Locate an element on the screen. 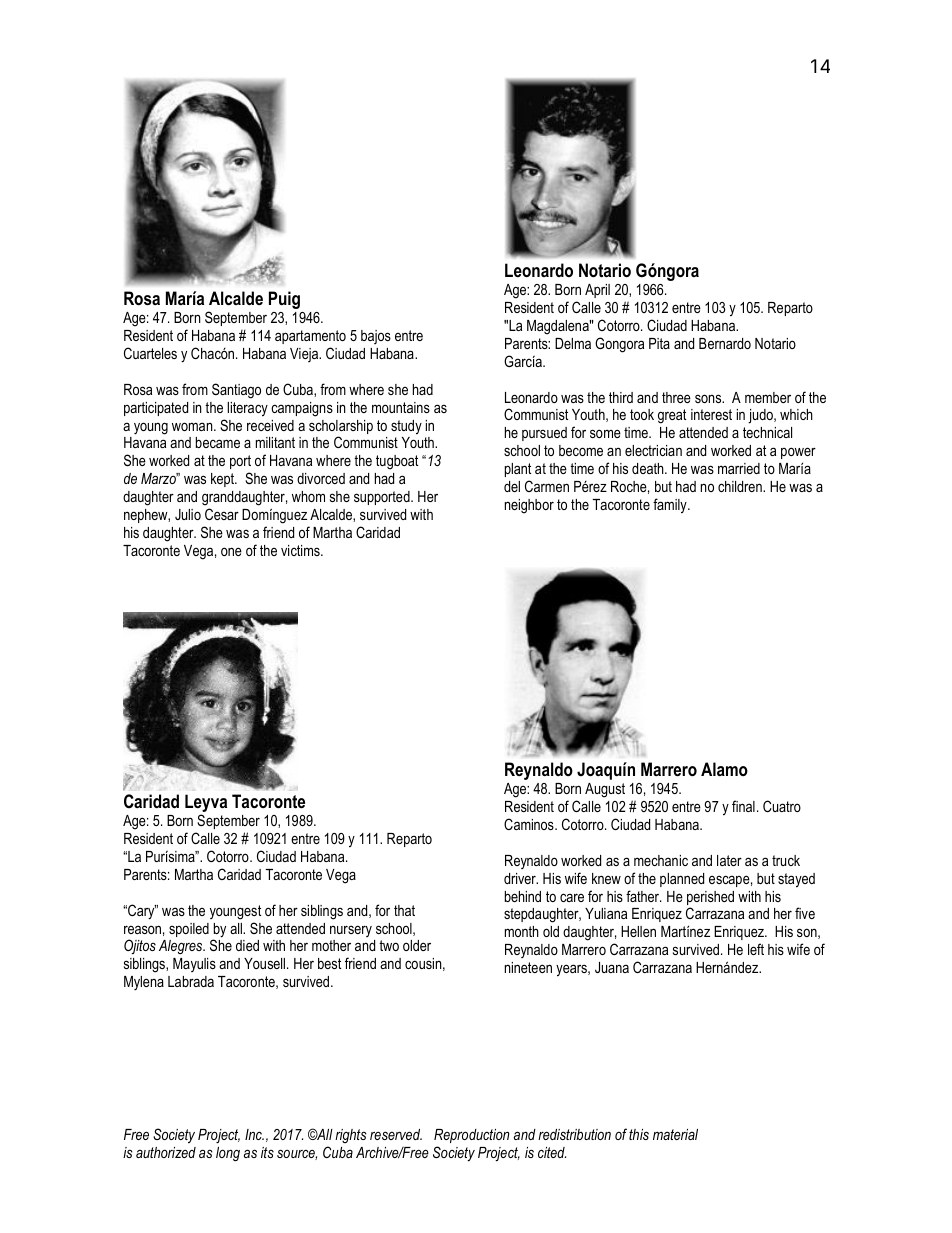  material is located at coordinates (675, 1134).
